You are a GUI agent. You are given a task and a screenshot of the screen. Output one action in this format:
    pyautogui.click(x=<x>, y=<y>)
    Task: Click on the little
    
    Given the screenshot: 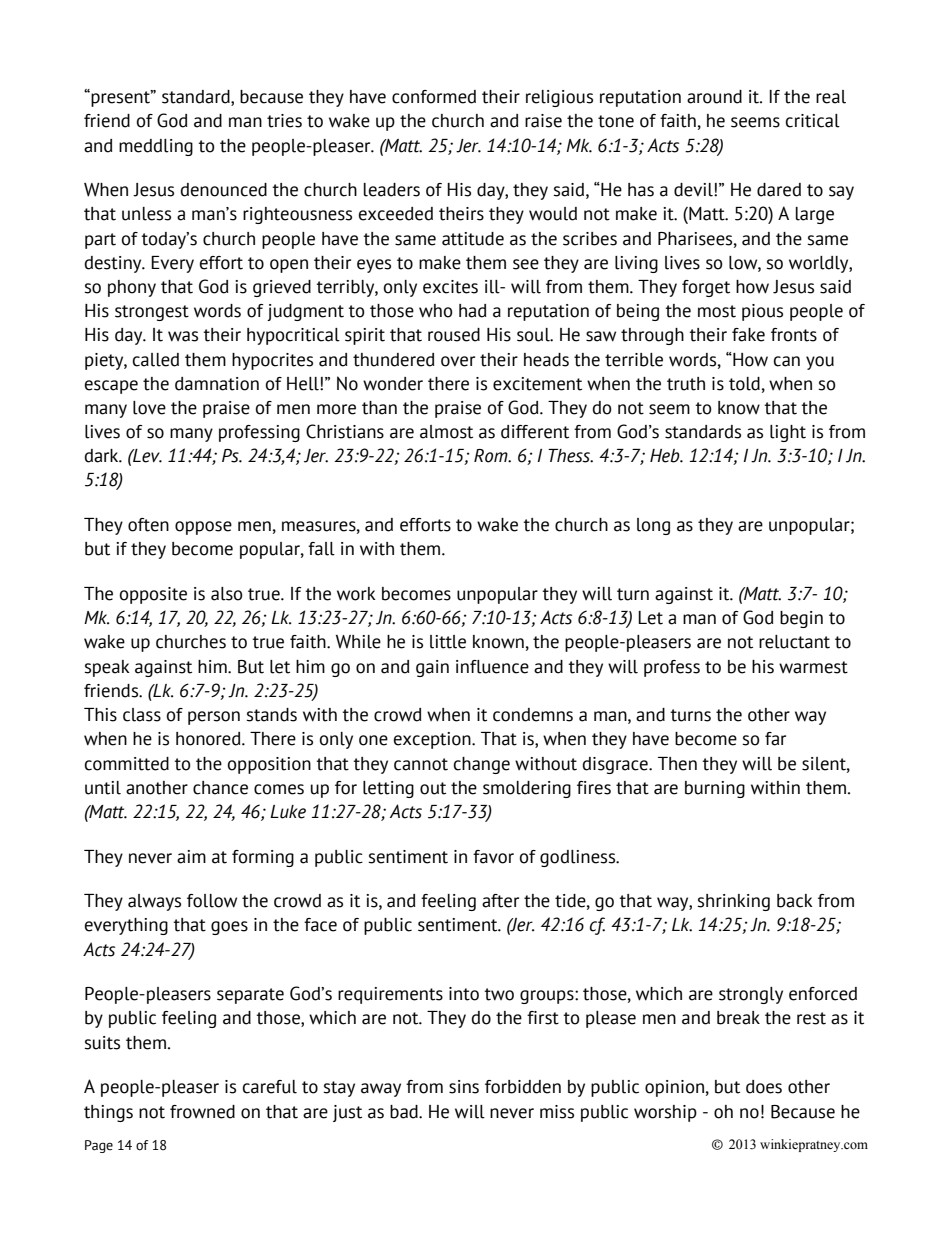 What is the action you would take?
    pyautogui.click(x=448, y=642)
